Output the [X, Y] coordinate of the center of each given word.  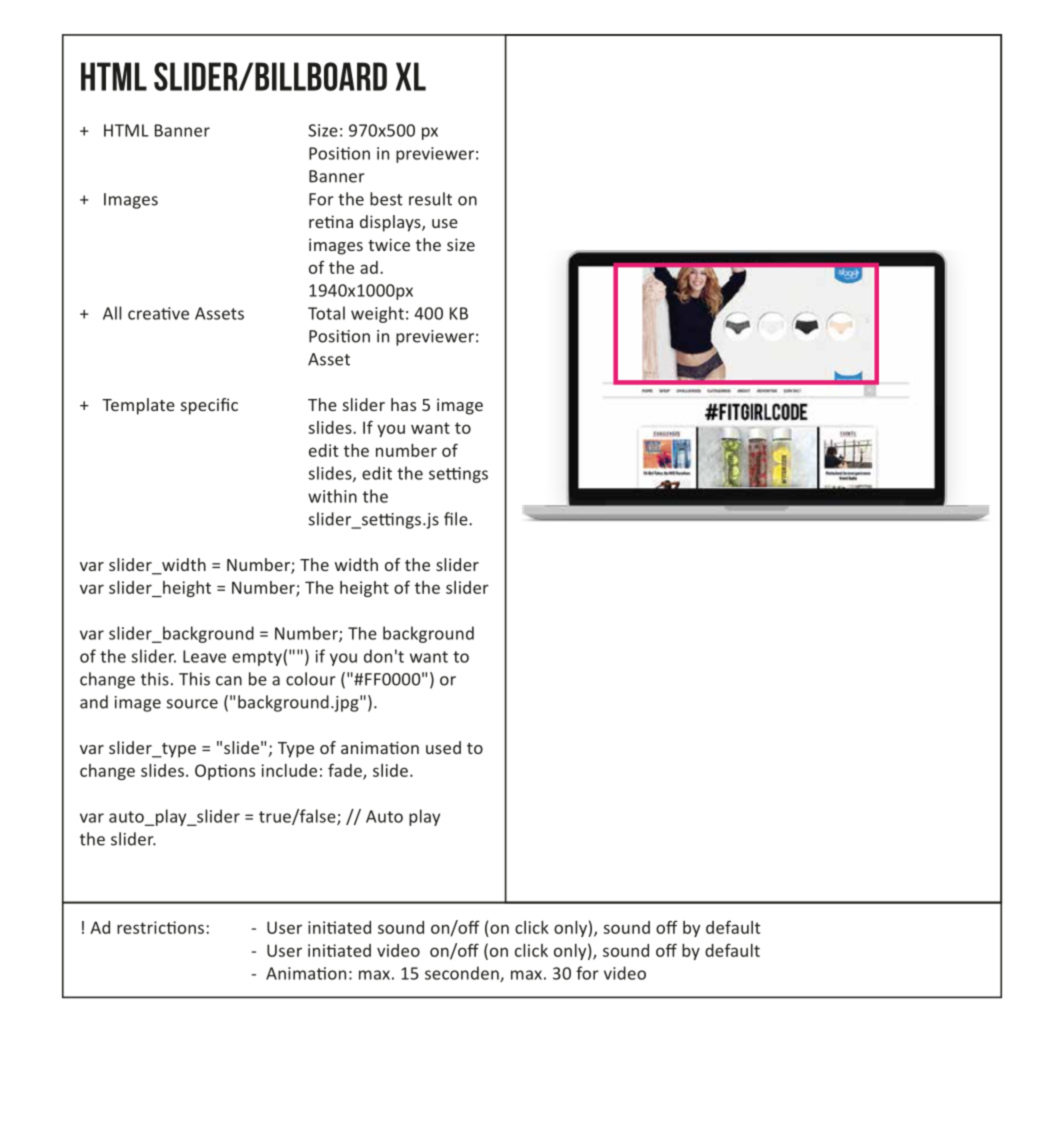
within [332, 496]
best [386, 199]
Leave [204, 656]
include [289, 770]
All [112, 313]
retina [331, 221]
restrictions [162, 927]
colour [311, 679]
